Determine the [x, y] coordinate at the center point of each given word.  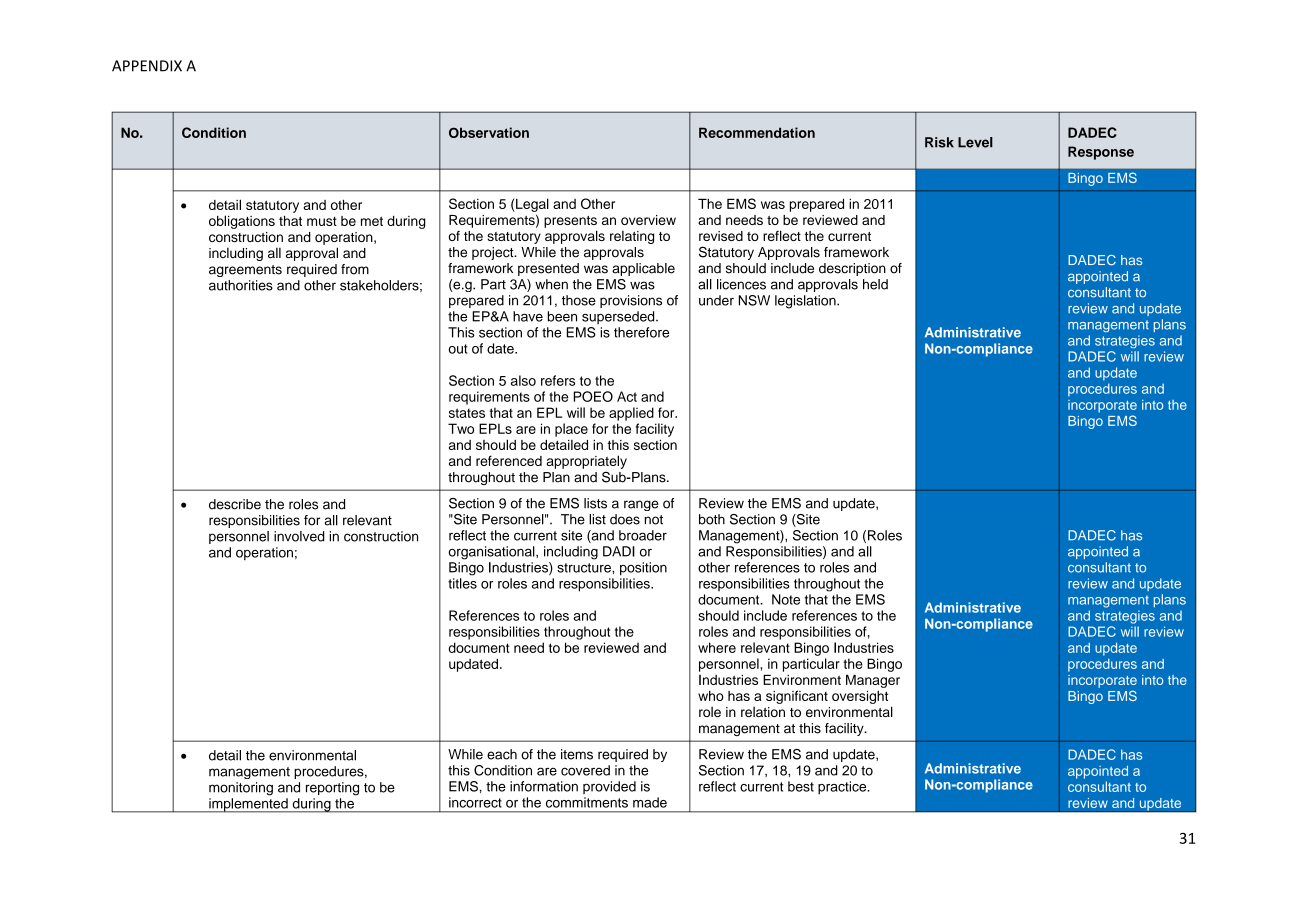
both [712, 519]
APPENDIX [147, 66]
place [571, 430]
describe [235, 504]
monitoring [241, 789]
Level [975, 142]
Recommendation [757, 132]
